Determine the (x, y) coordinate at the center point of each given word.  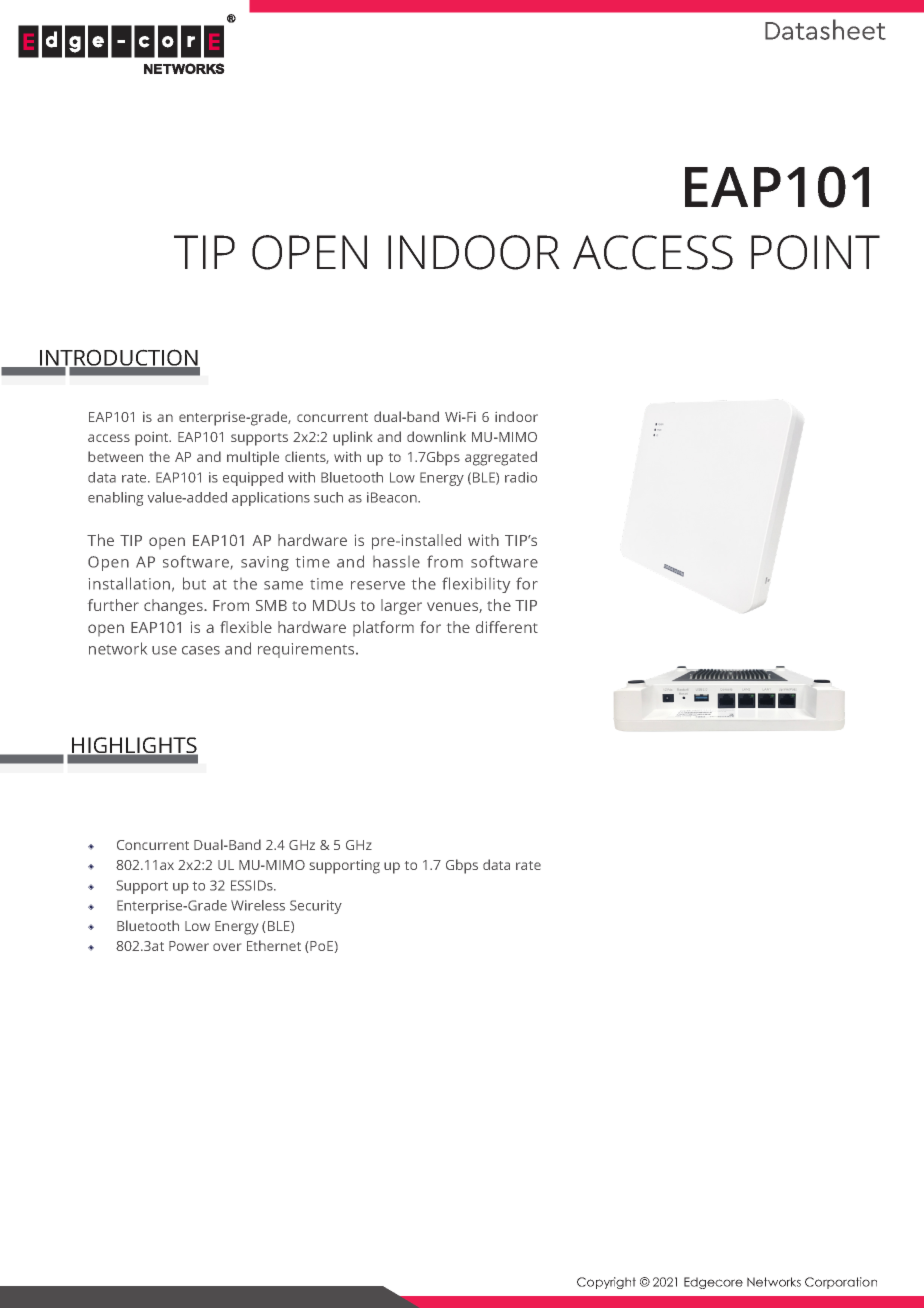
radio (521, 477)
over (227, 947)
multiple (253, 458)
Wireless (258, 905)
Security (316, 907)
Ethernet (274, 945)
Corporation (841, 1283)
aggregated (501, 458)
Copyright (606, 1283)
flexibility (476, 585)
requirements (307, 650)
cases (201, 650)
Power (189, 946)
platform (383, 628)
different (507, 627)
